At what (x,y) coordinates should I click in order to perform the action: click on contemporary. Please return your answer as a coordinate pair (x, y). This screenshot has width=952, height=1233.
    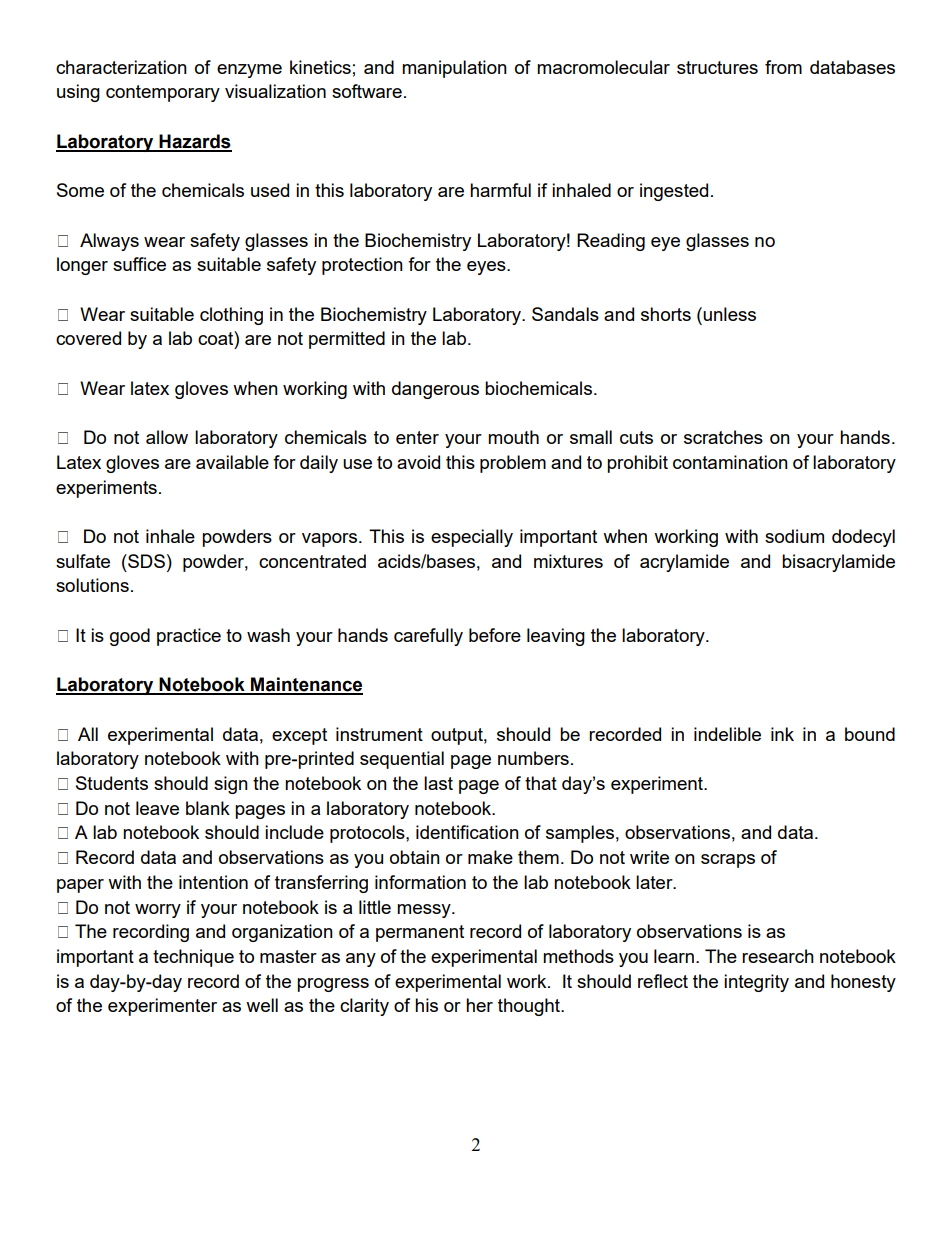
    Looking at the image, I should click on (163, 93).
